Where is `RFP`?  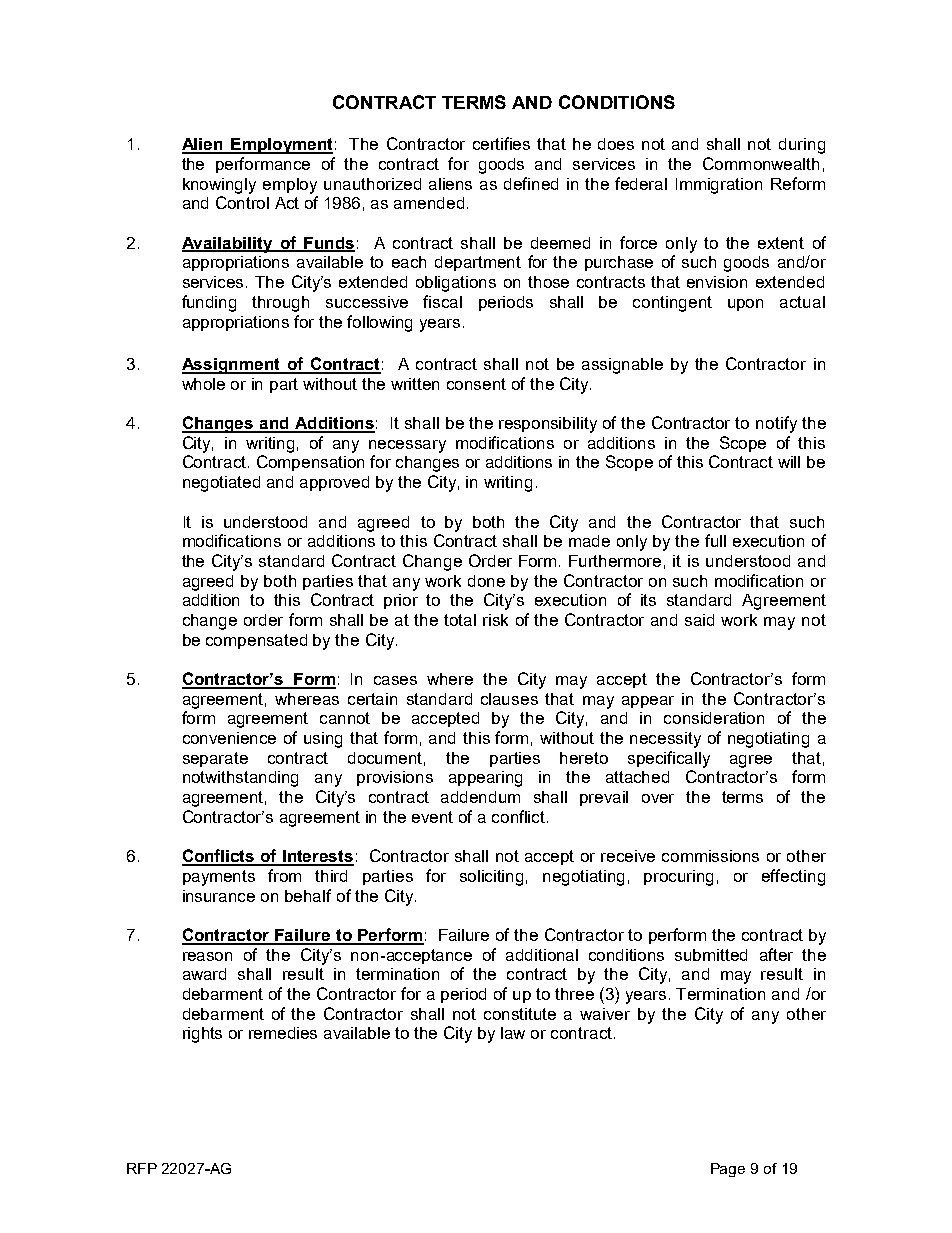 RFP is located at coordinates (142, 1168).
